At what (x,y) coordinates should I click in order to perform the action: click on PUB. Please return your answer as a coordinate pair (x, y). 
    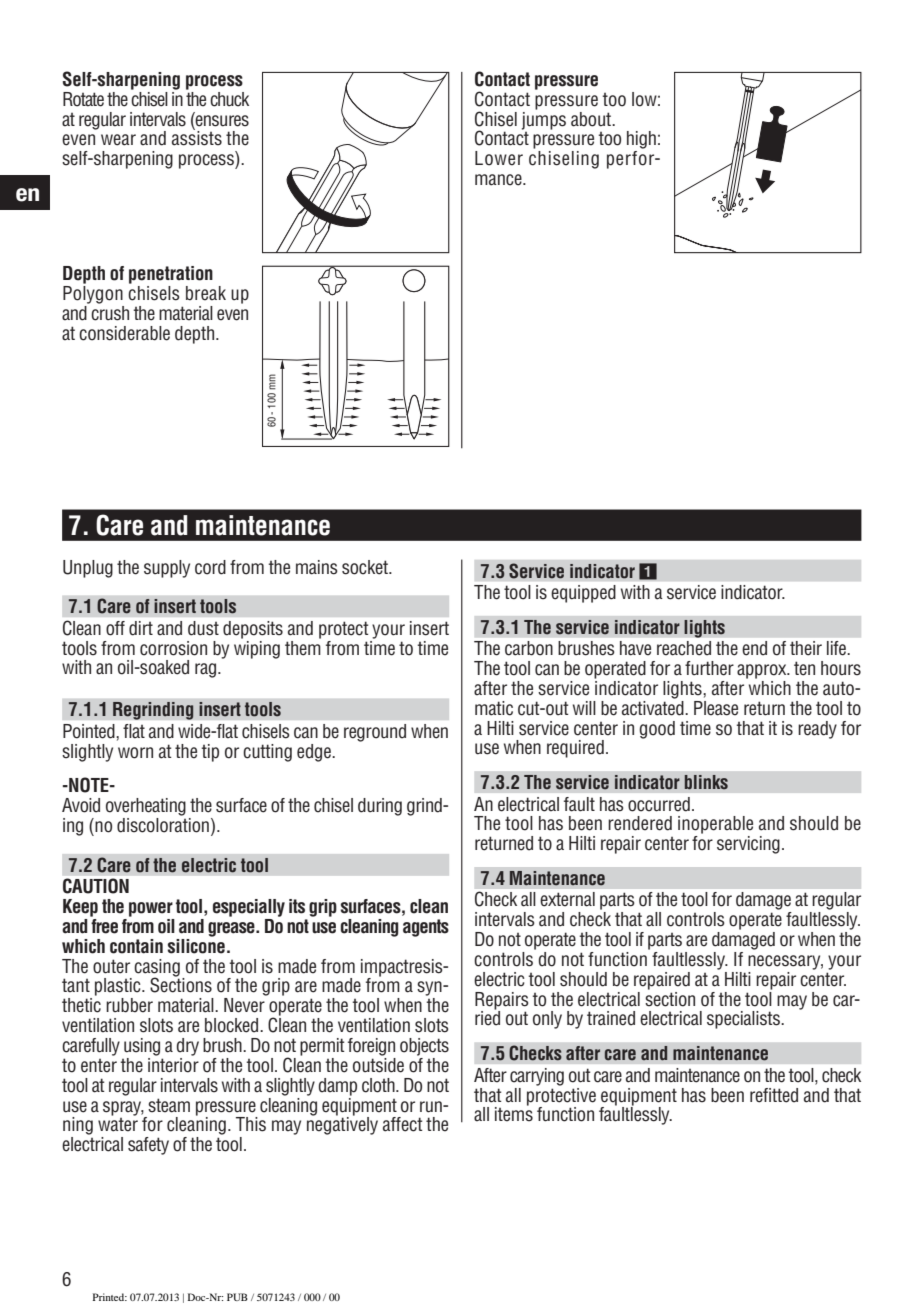
    Looking at the image, I should click on (237, 1297).
